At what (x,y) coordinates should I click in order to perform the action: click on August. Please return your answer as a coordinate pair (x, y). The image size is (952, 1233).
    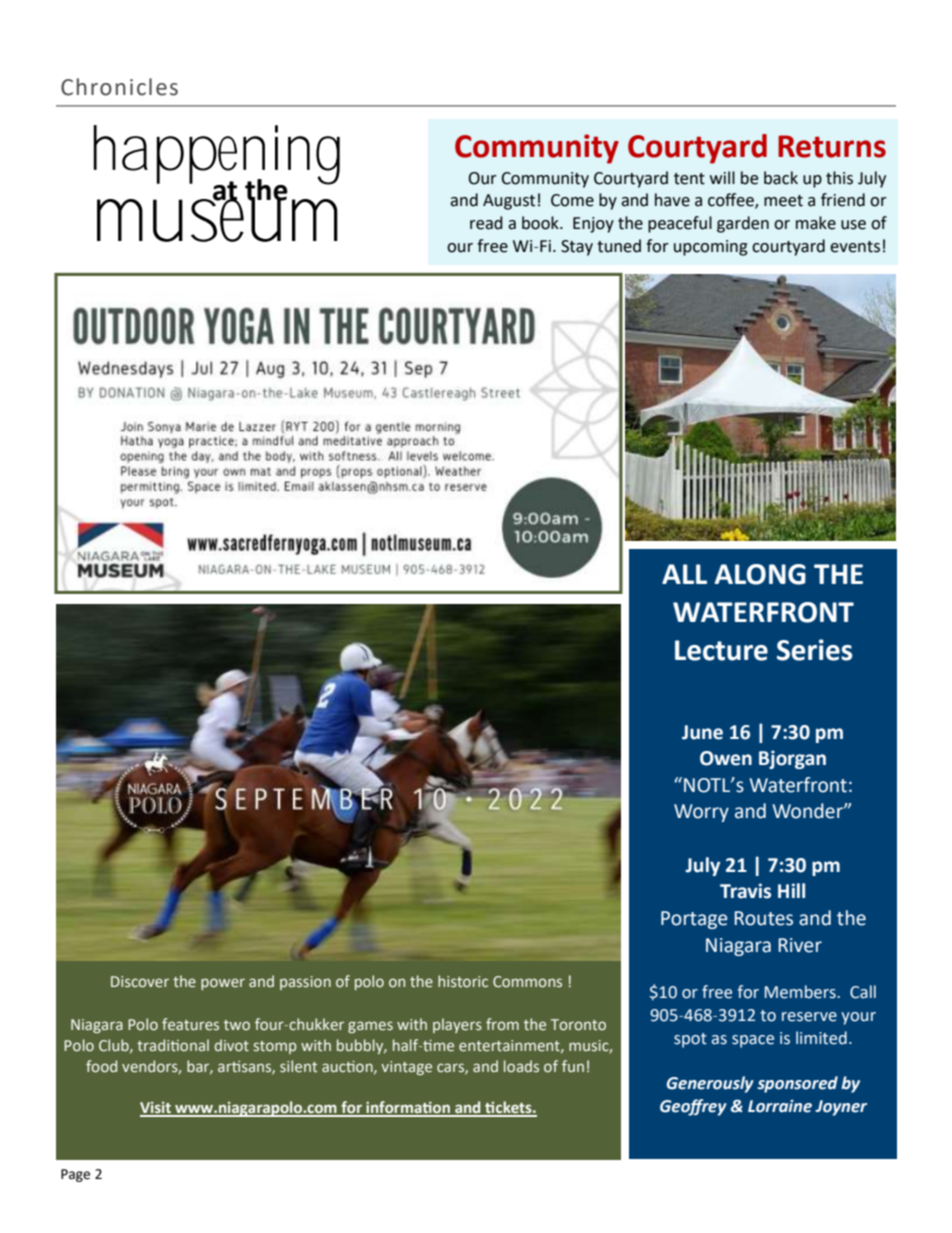
    Looking at the image, I should click on (509, 202).
